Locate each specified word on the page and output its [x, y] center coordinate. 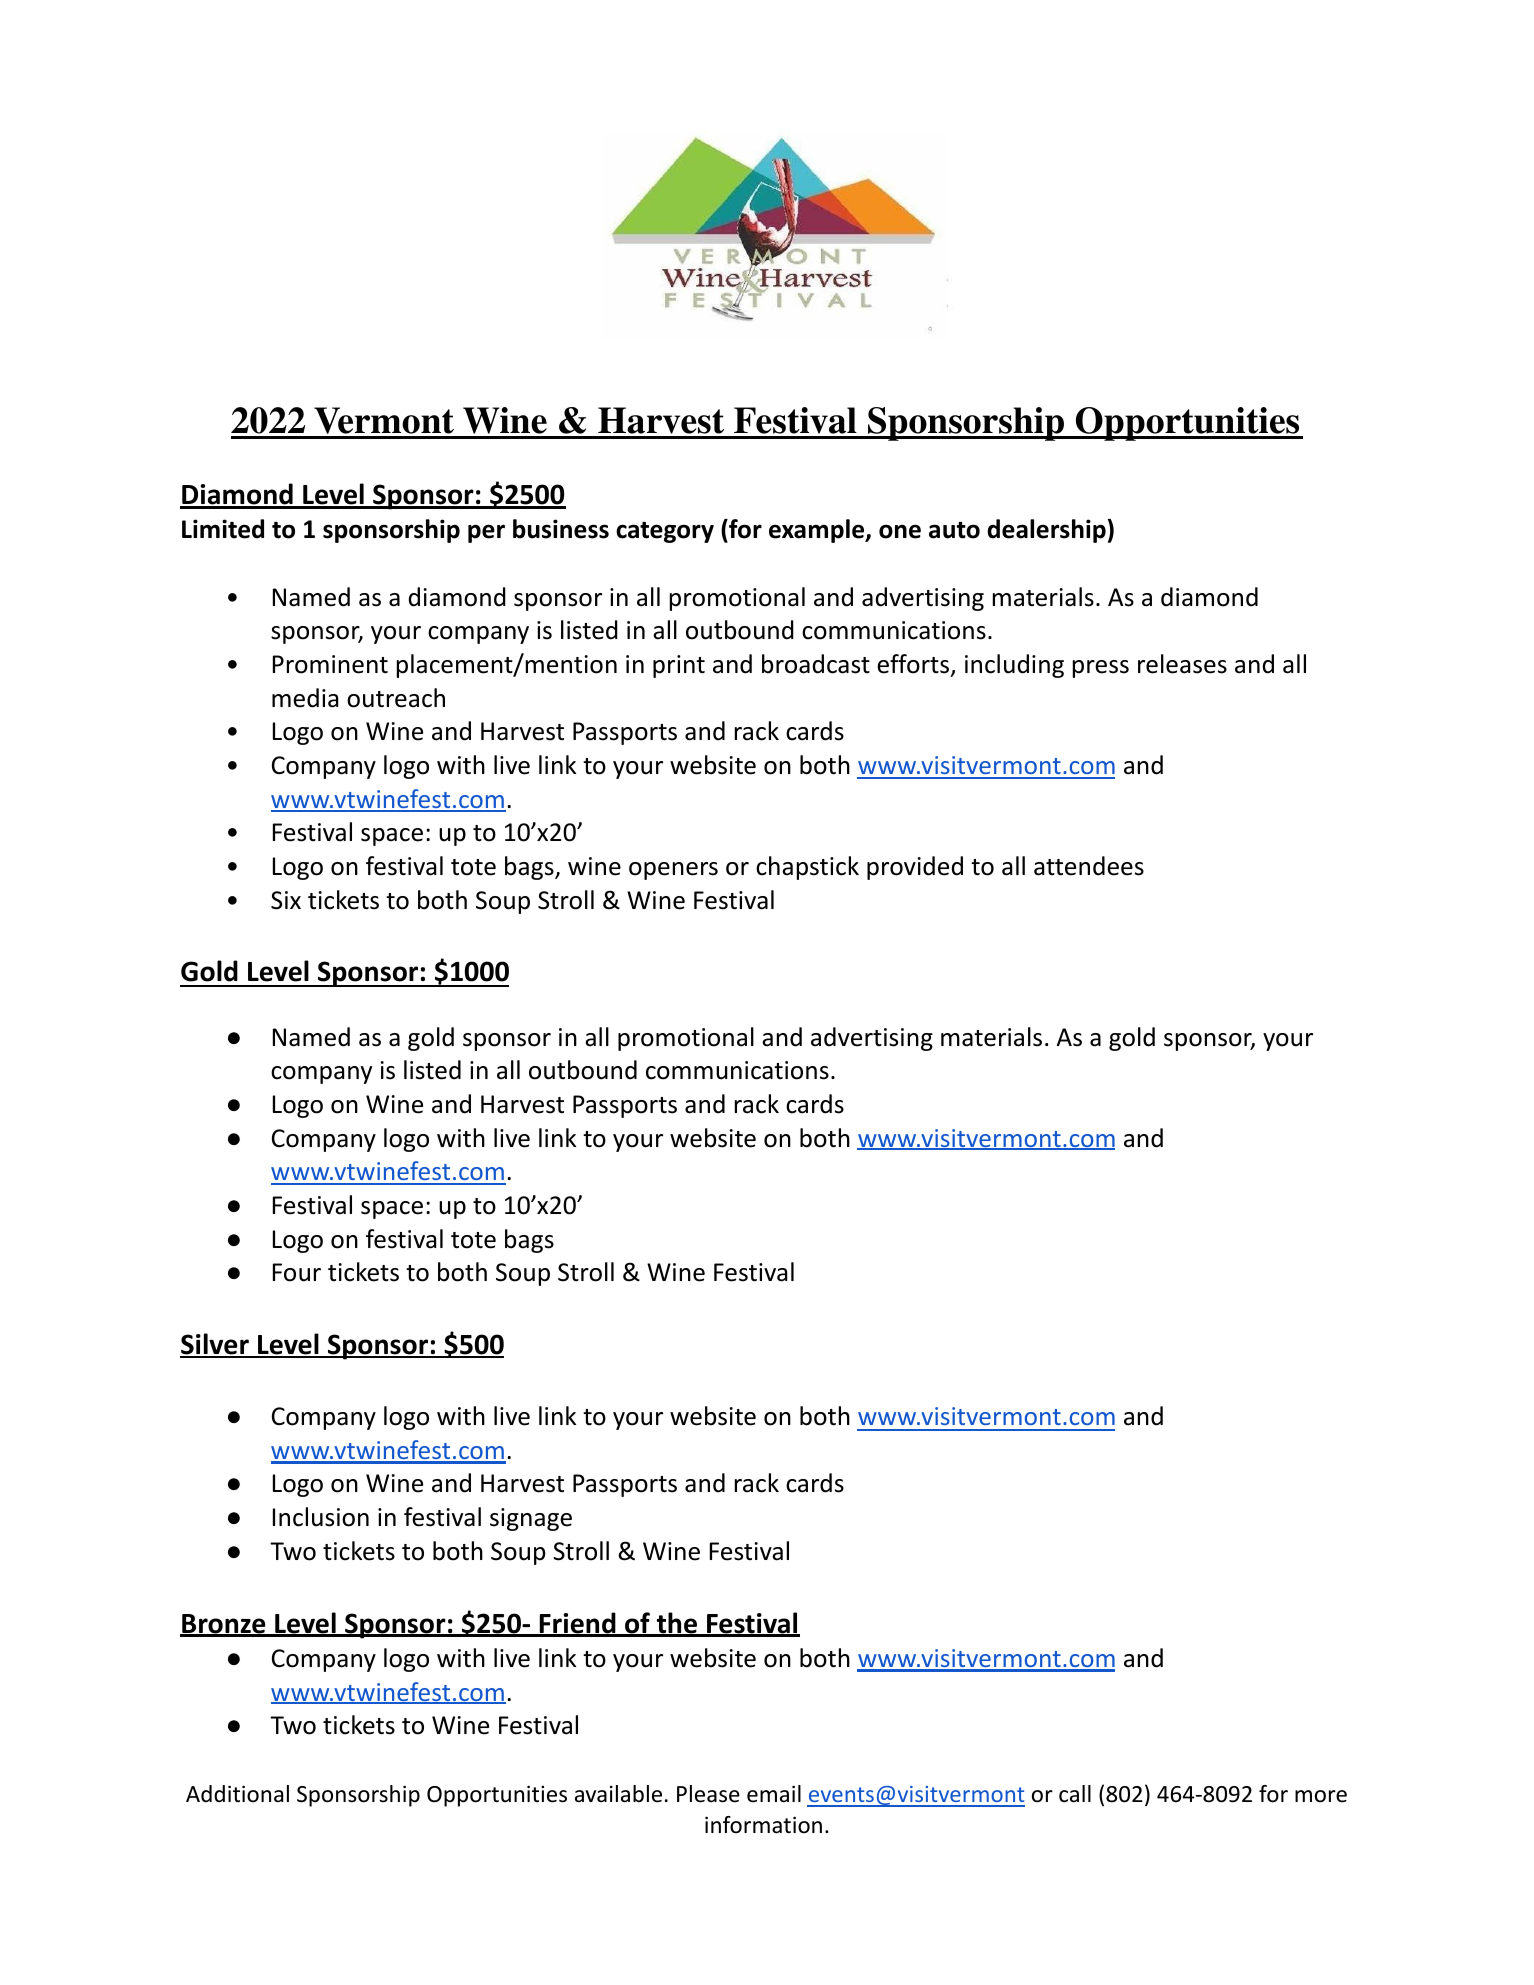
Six [286, 900]
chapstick [807, 868]
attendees [1089, 866]
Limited [223, 529]
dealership [1046, 531]
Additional [237, 1794]
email [774, 1794]
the [676, 1624]
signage [531, 1519]
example [818, 531]
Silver [215, 1345]
